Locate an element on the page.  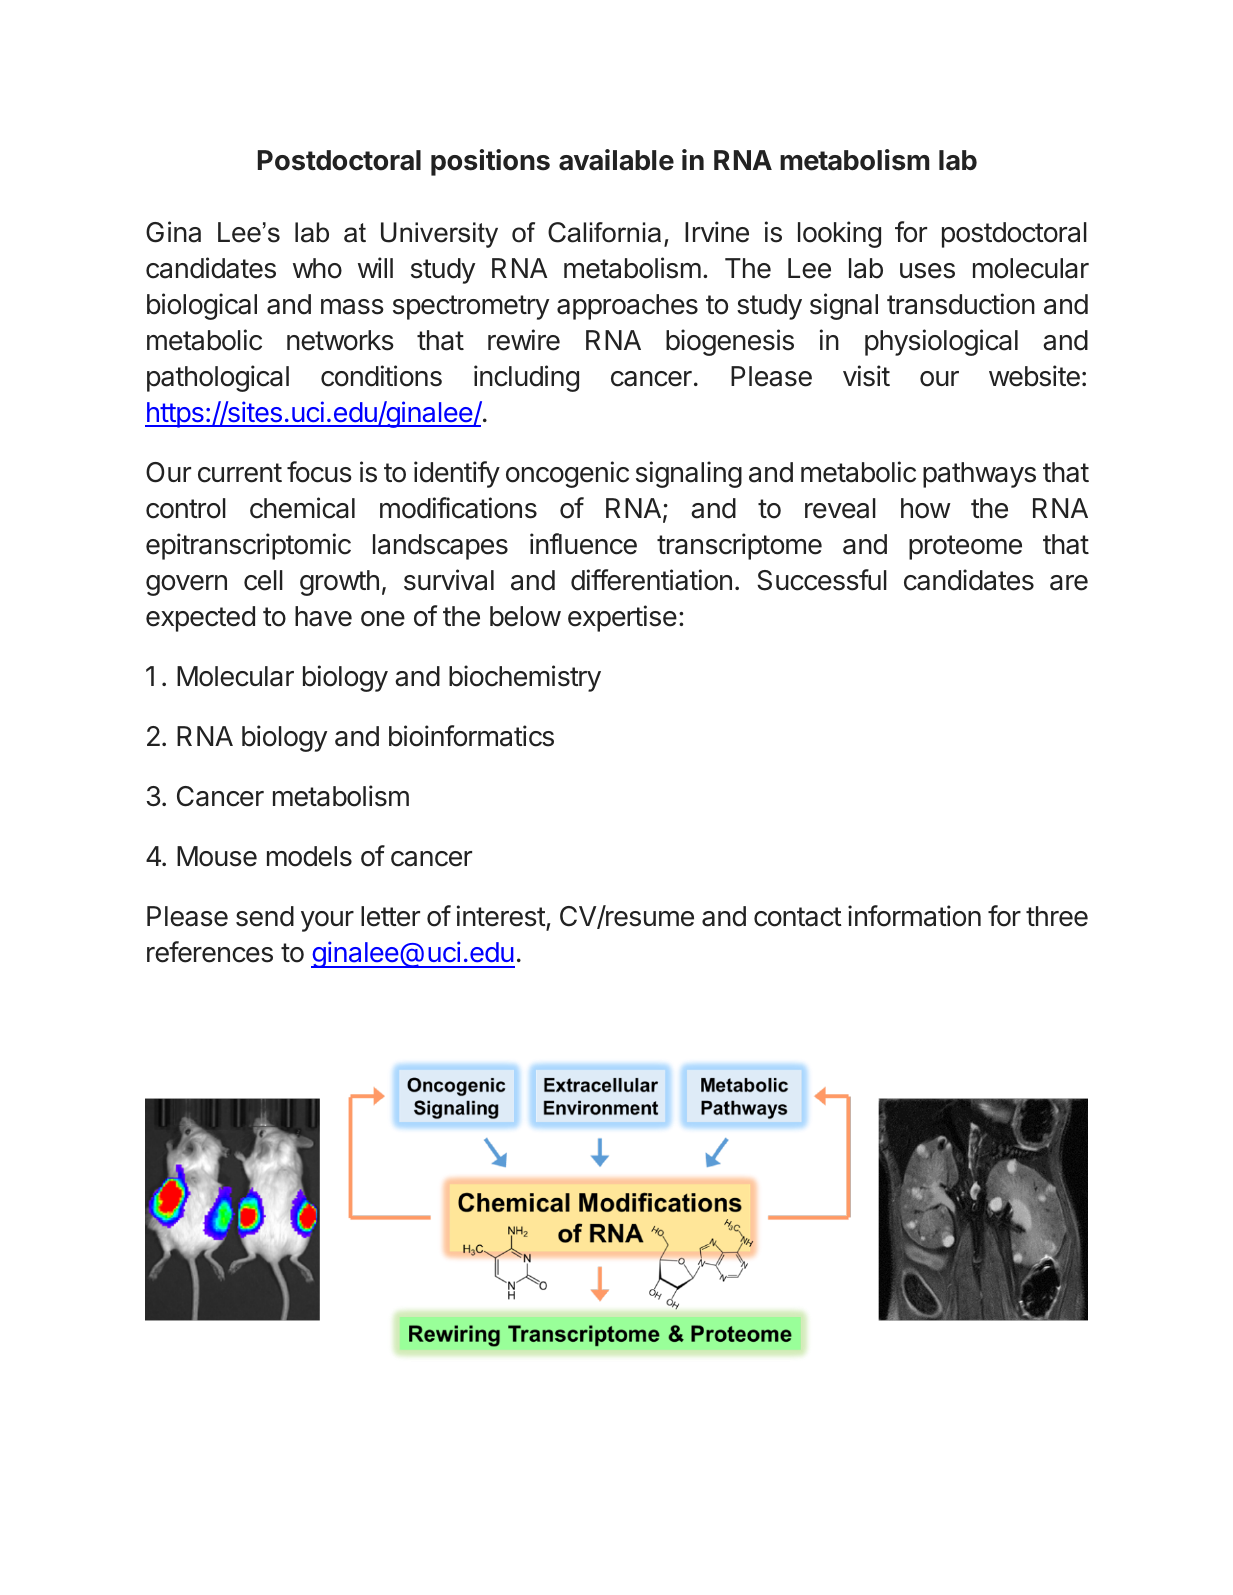
proteome is located at coordinates (965, 547).
